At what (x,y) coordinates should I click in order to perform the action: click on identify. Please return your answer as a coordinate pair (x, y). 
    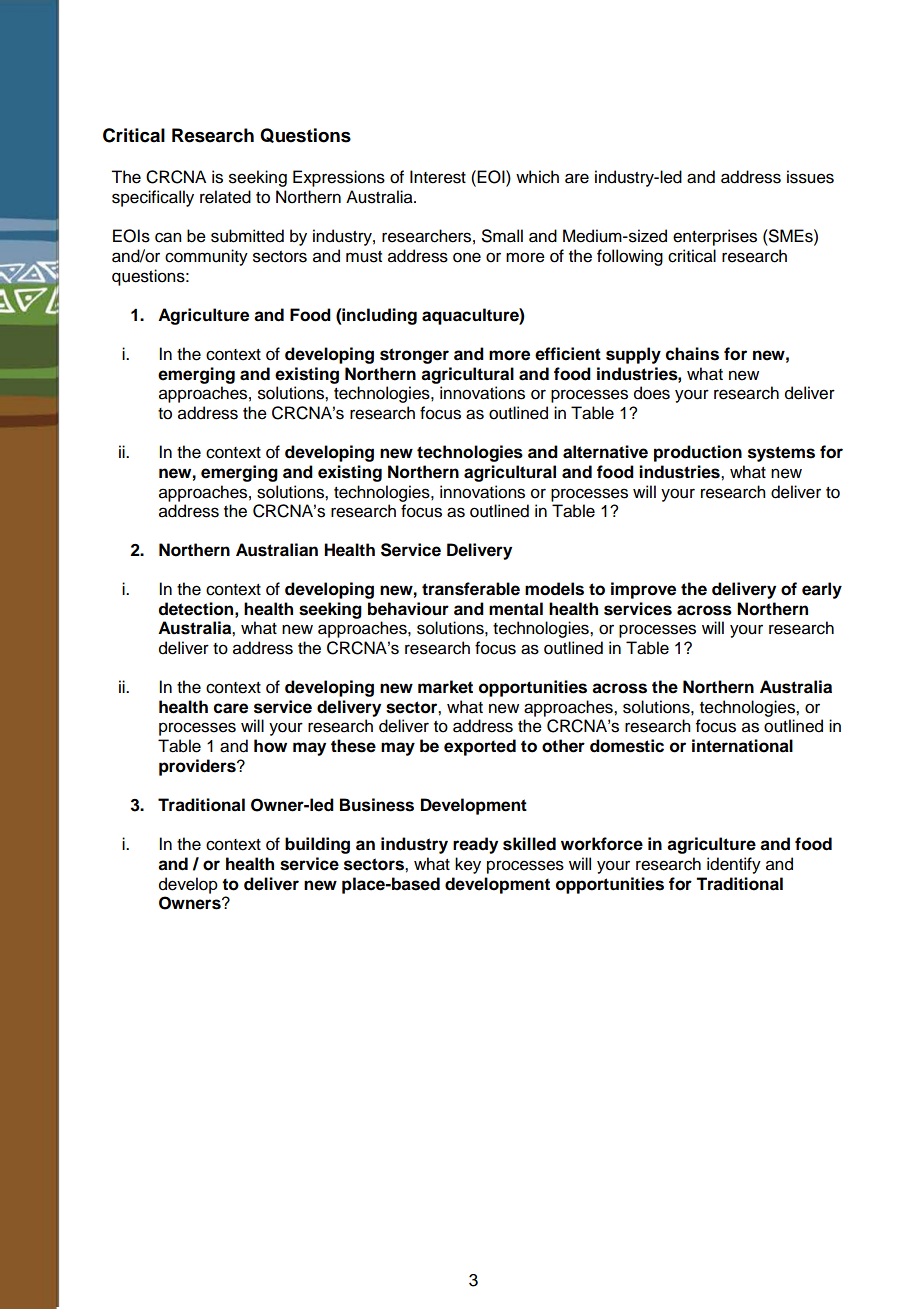
    Looking at the image, I should click on (734, 865).
